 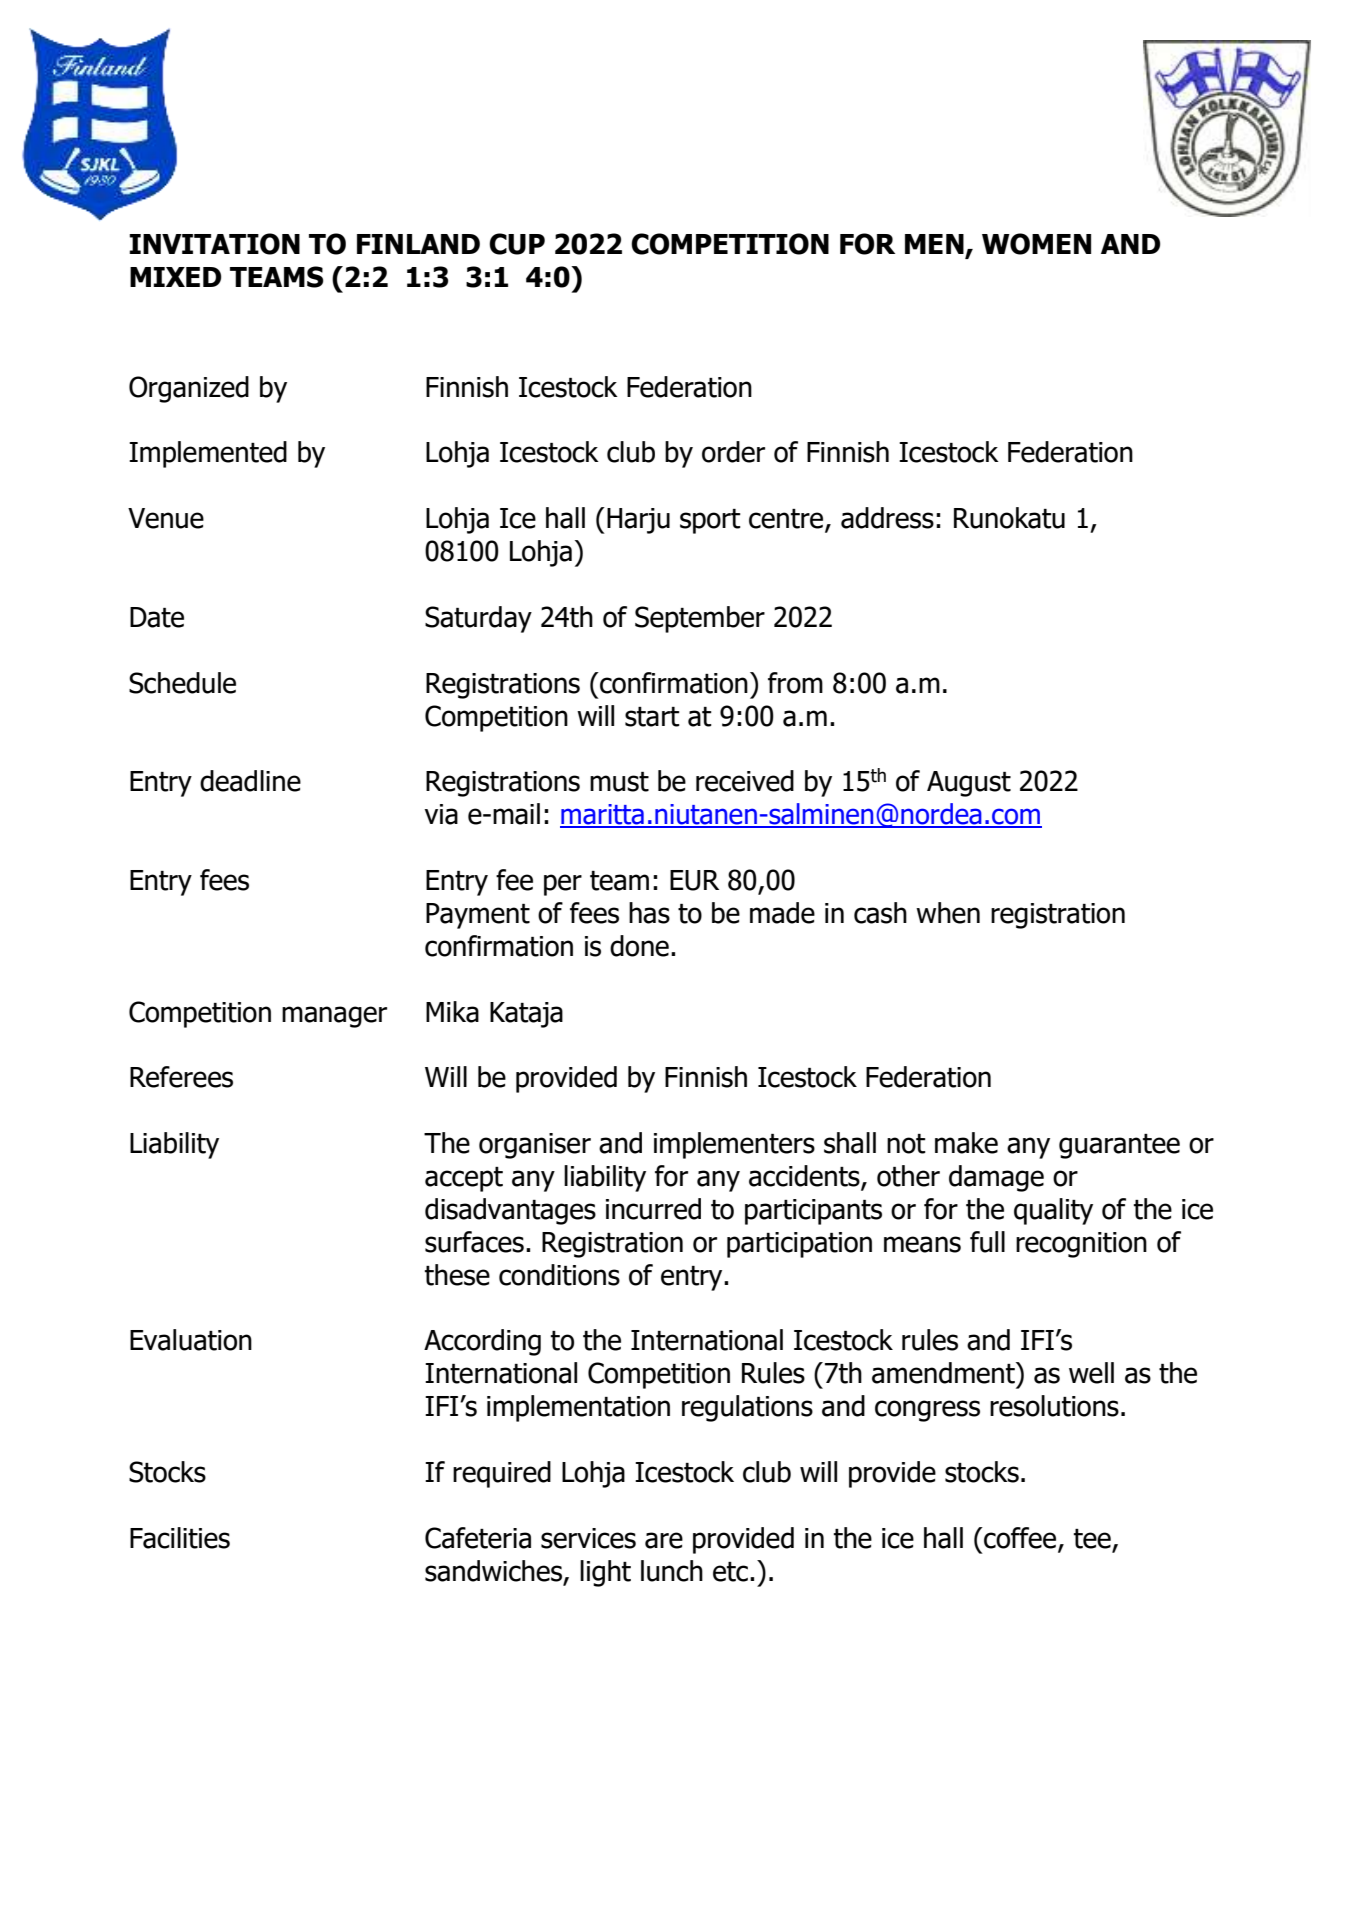 What do you see at coordinates (180, 1538) in the screenshot?
I see `Facilities` at bounding box center [180, 1538].
